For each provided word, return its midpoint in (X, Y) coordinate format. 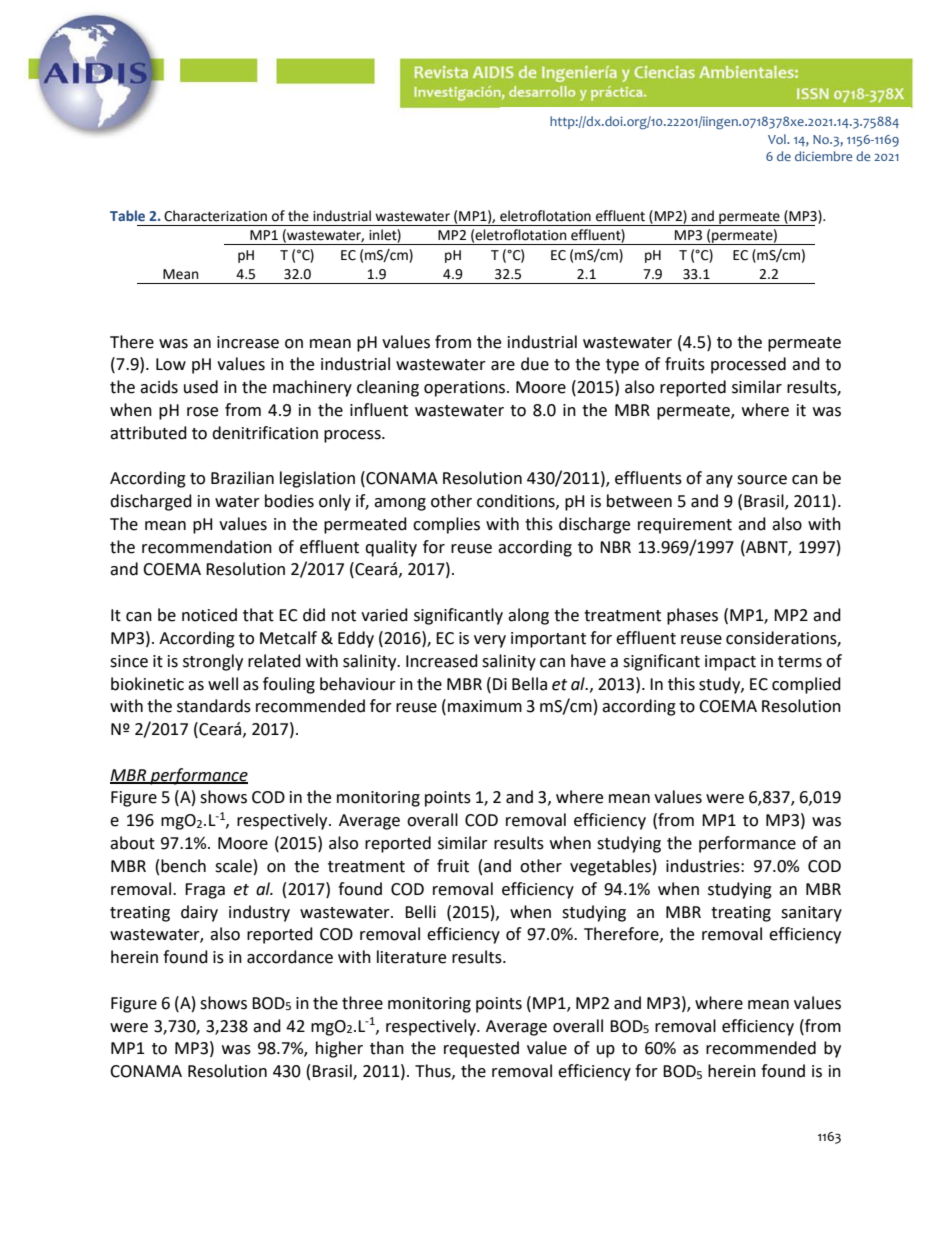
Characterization (215, 216)
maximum (485, 706)
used (201, 387)
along (528, 616)
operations (466, 389)
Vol (778, 139)
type (622, 366)
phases (692, 616)
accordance (290, 957)
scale (233, 866)
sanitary (811, 914)
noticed (209, 615)
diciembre (823, 156)
